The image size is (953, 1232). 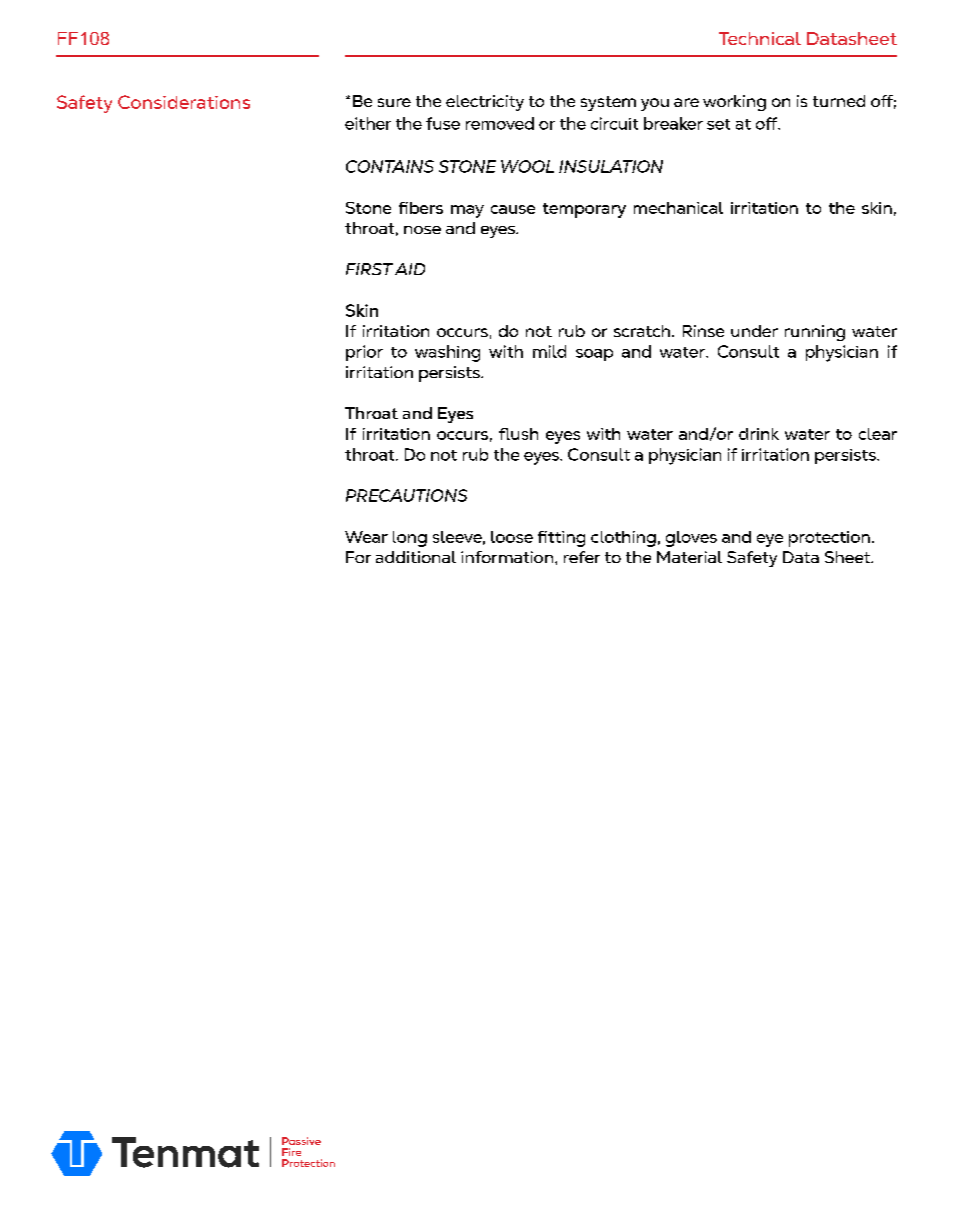 I want to click on Technical, so click(x=760, y=38).
